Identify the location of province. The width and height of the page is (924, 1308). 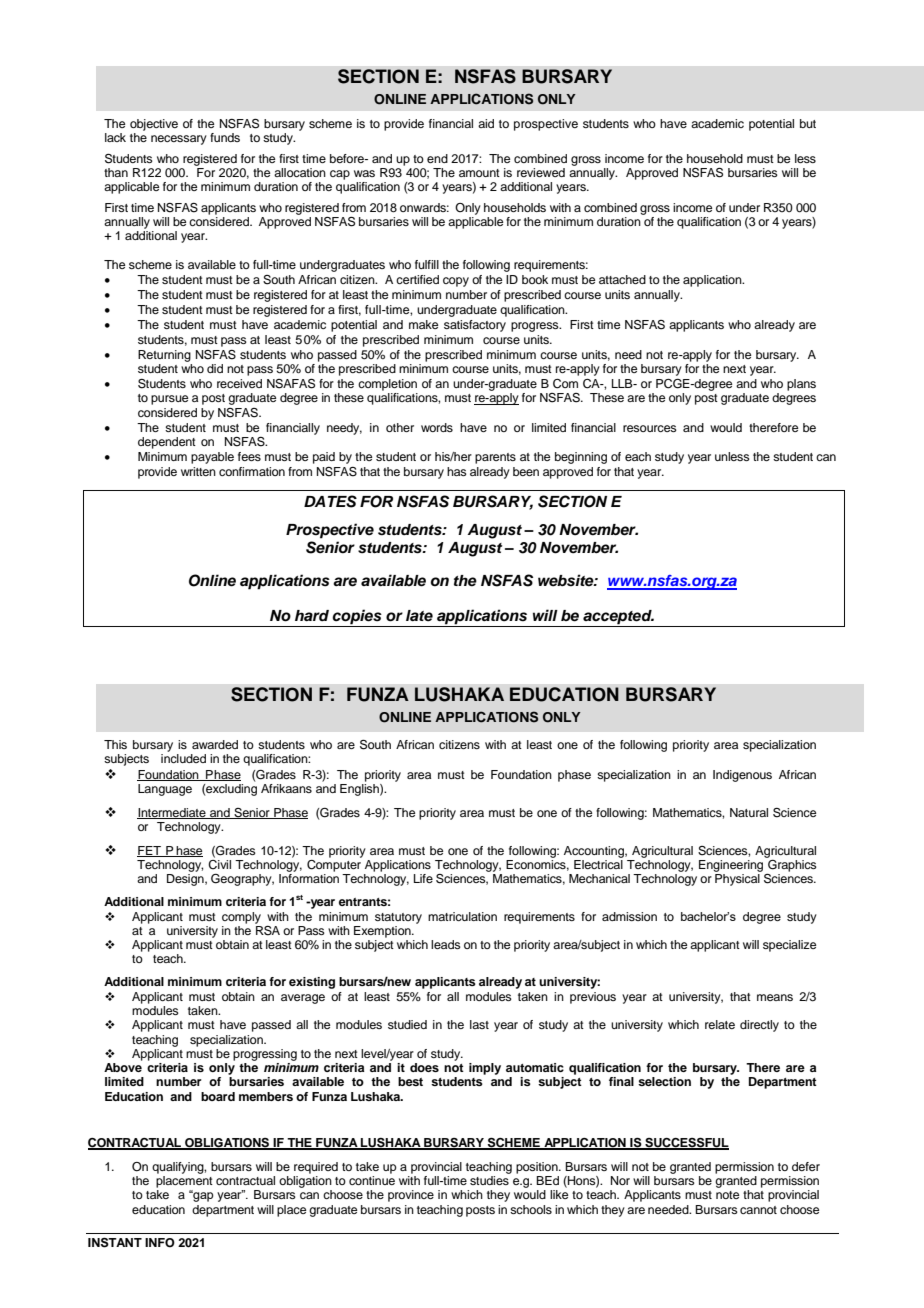
(411, 1196).
